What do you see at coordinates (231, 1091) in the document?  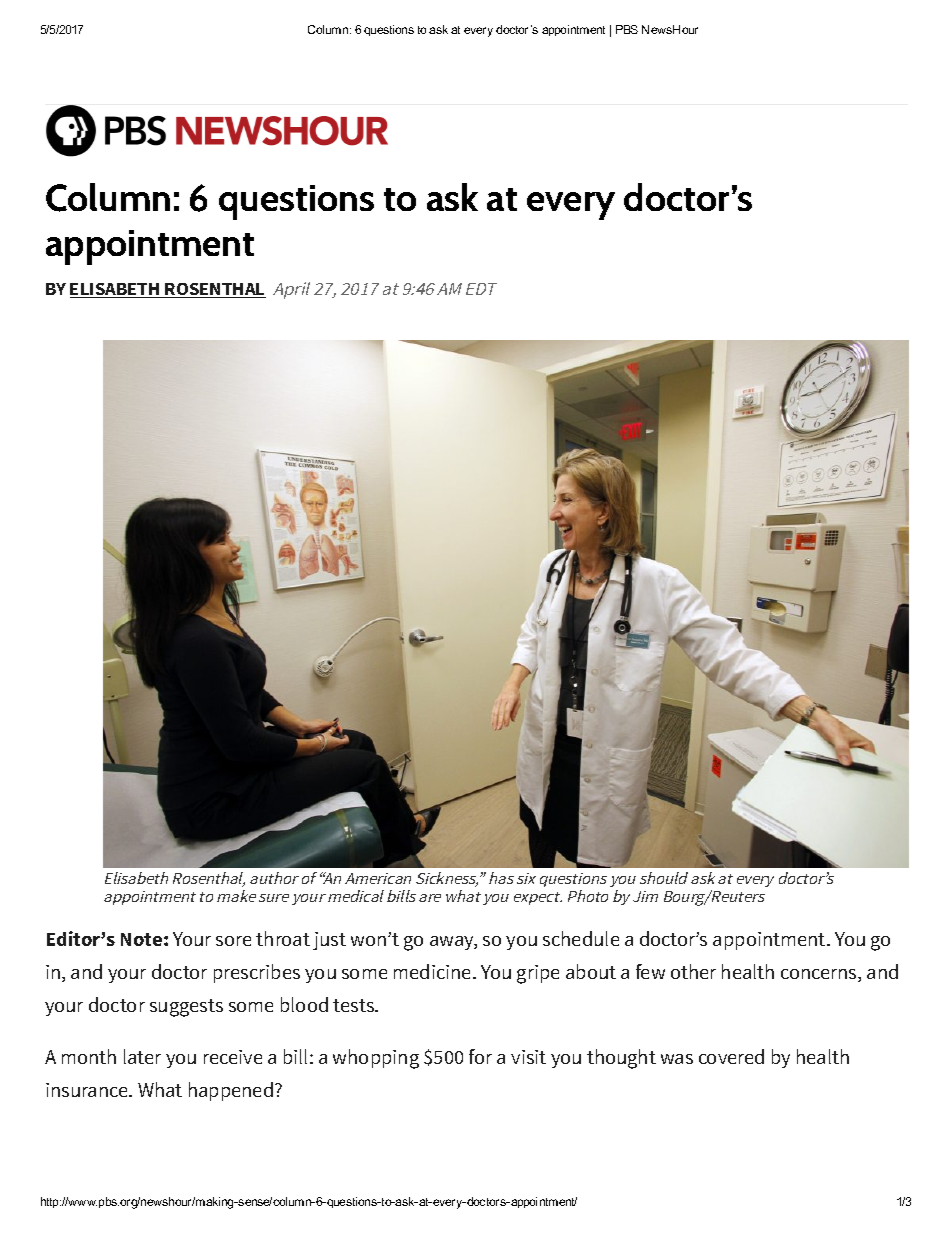 I see `happened` at bounding box center [231, 1091].
